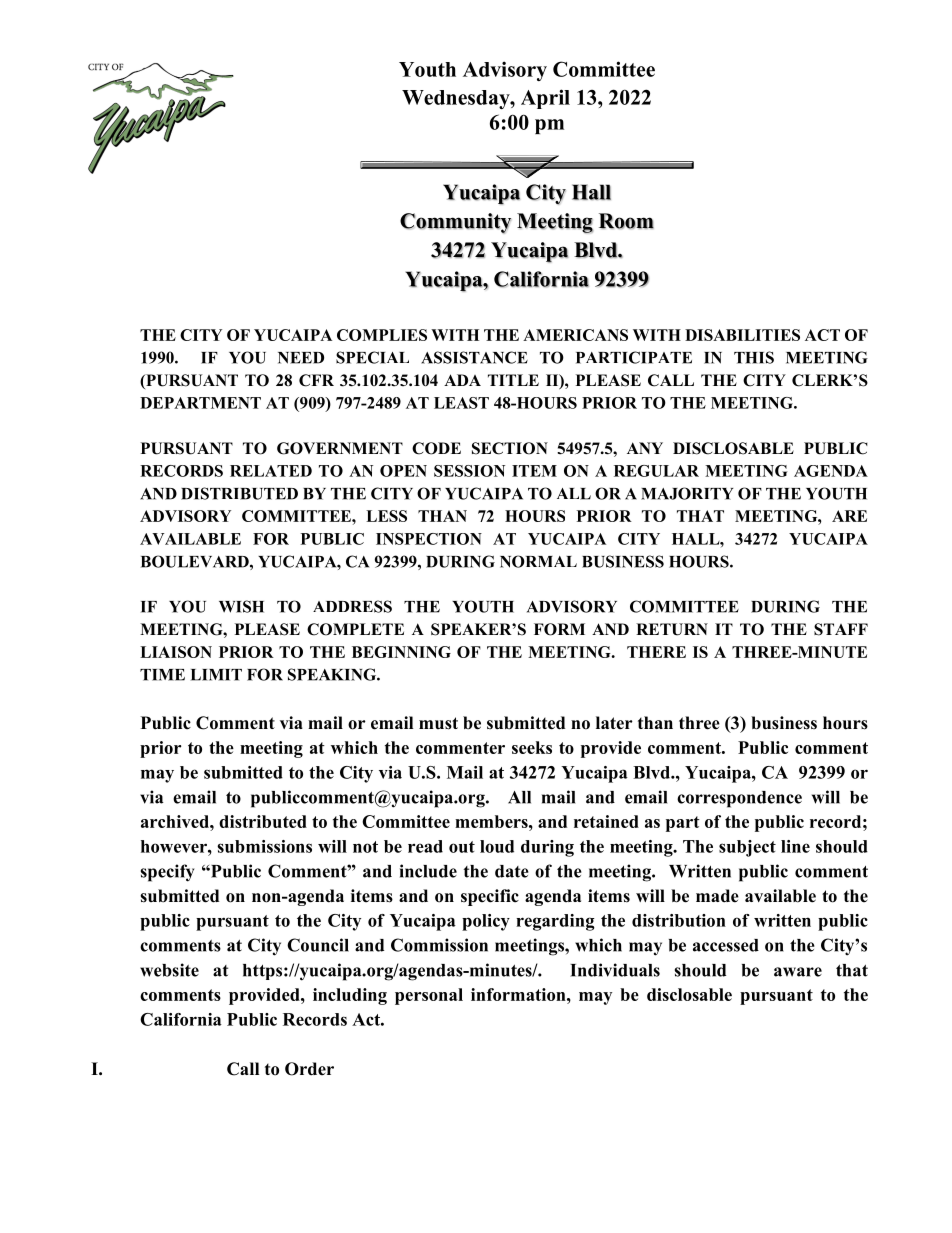 The image size is (952, 1233). What do you see at coordinates (545, 99) in the page?
I see `April` at bounding box center [545, 99].
